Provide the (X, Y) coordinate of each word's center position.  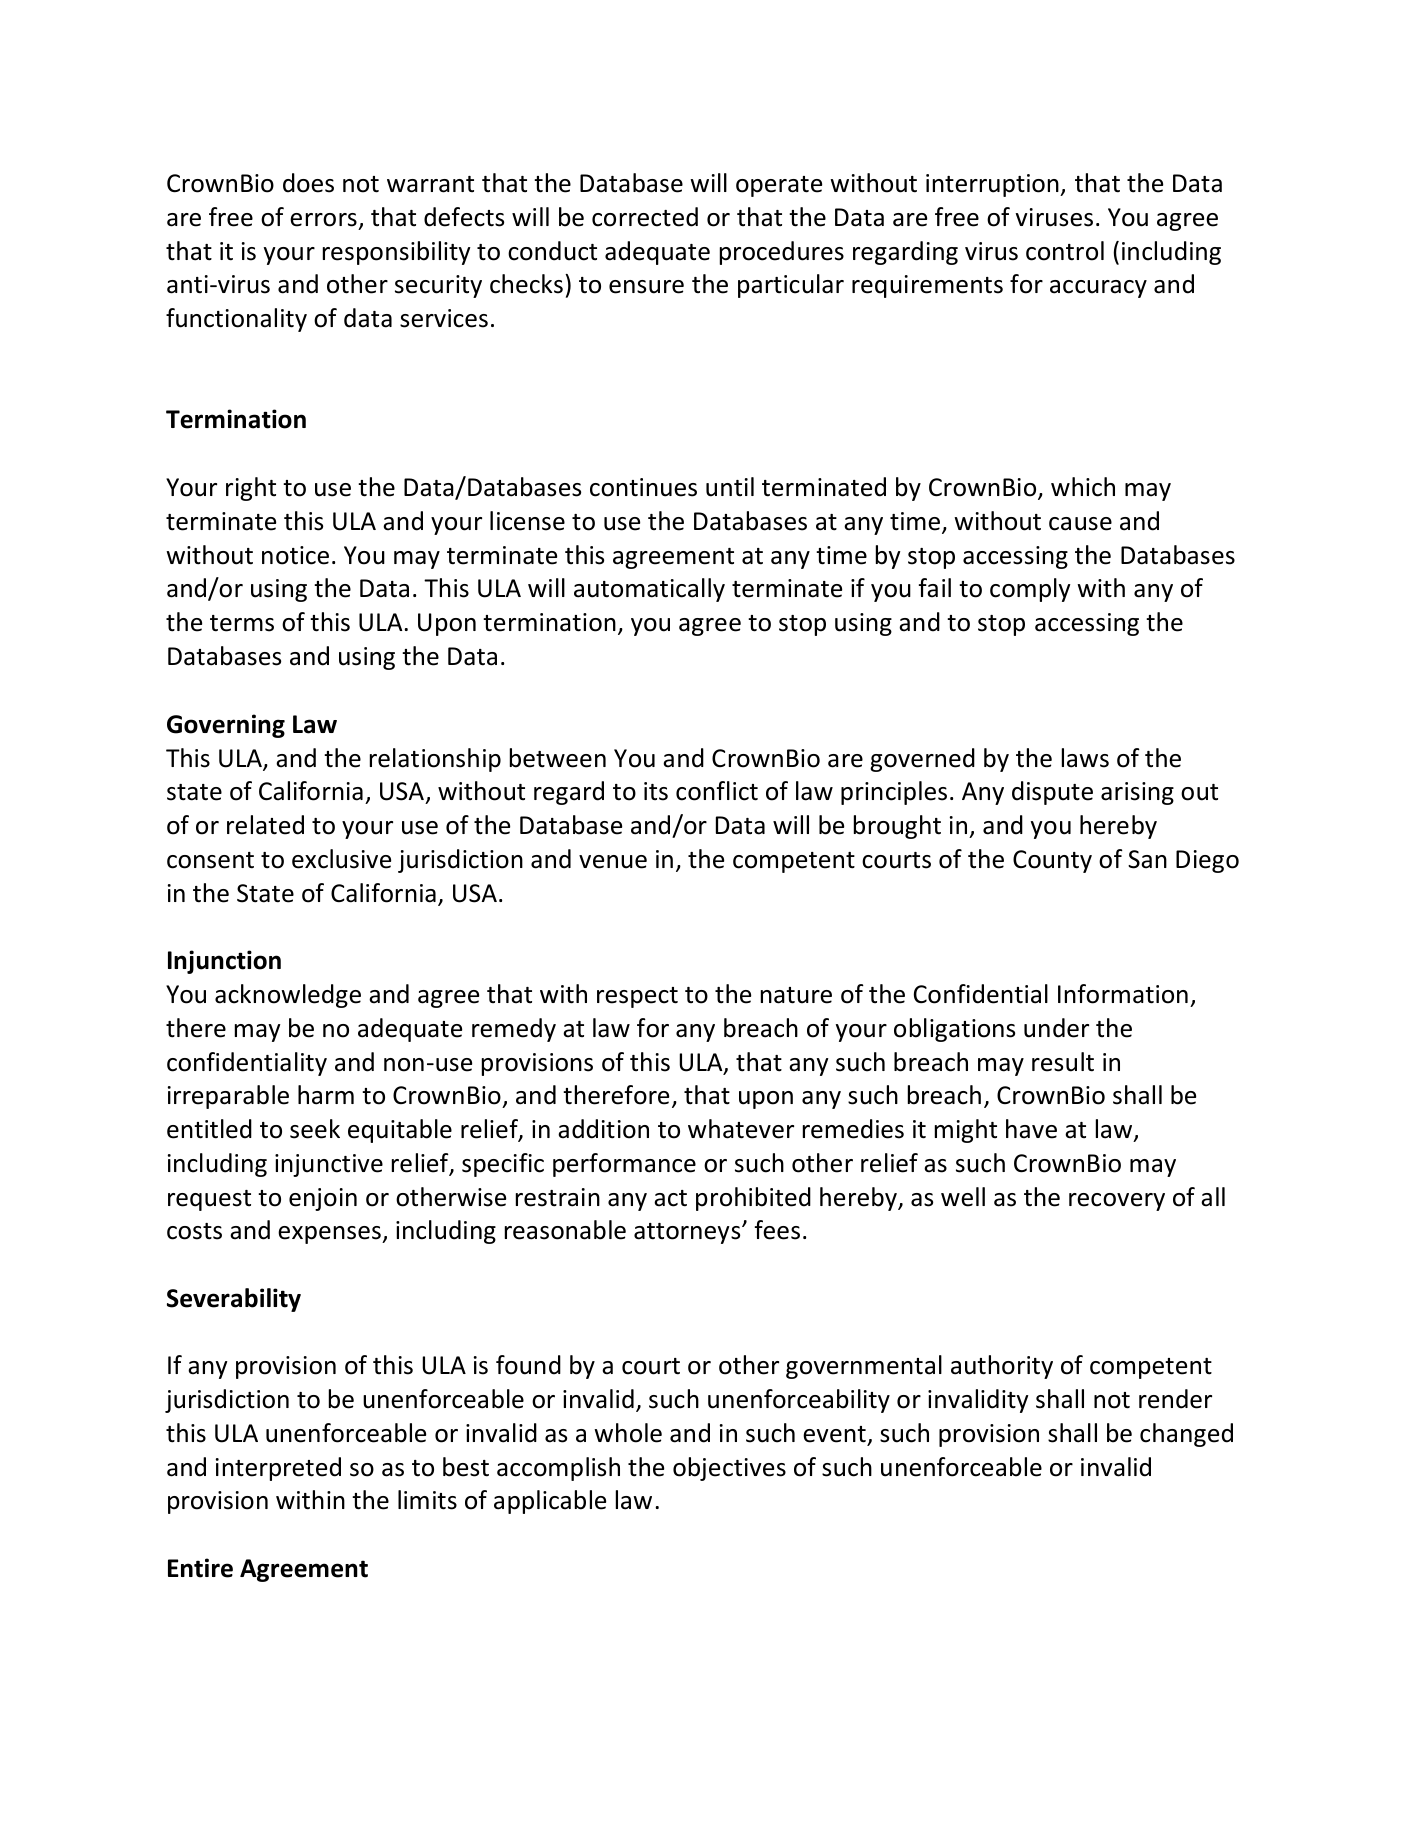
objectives (729, 1469)
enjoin (323, 1199)
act (670, 1198)
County (1052, 861)
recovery (1117, 1202)
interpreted (278, 1469)
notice (295, 555)
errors (323, 220)
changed (1186, 1435)
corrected (645, 217)
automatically (649, 590)
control (1065, 251)
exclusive (341, 859)
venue (613, 862)
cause (1080, 524)
